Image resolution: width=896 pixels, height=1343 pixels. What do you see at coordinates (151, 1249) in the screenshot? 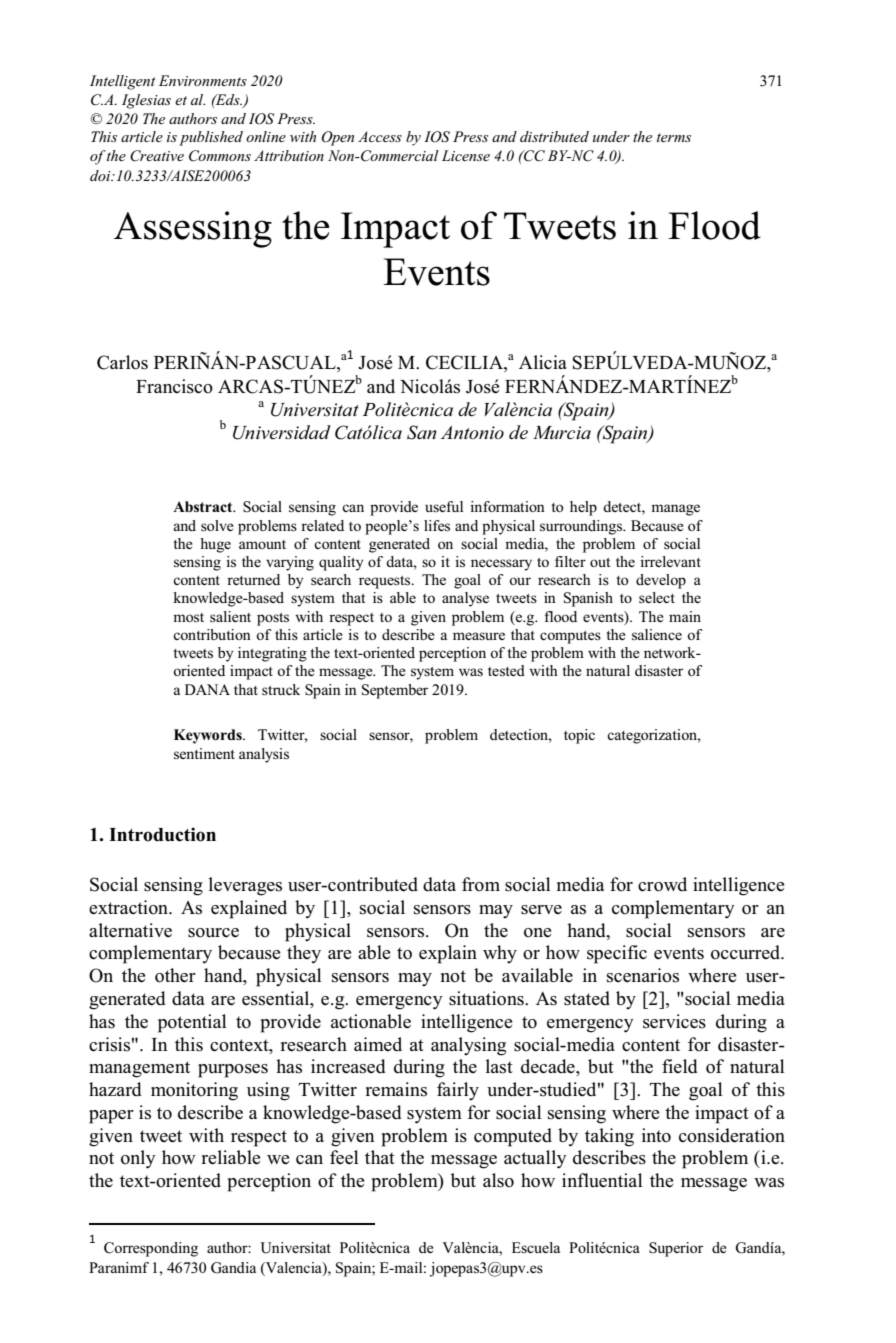
I see `Corresponding` at bounding box center [151, 1249].
